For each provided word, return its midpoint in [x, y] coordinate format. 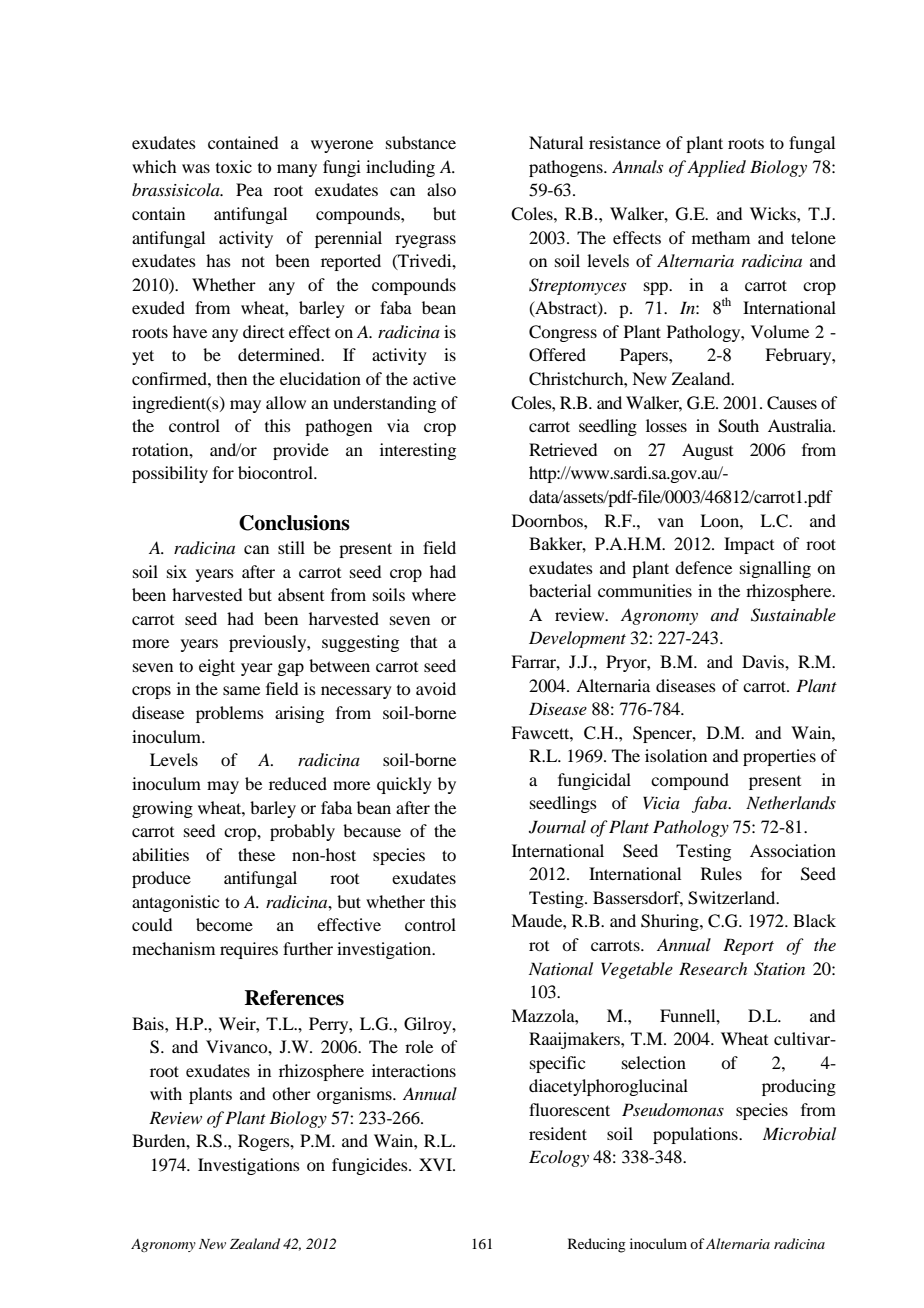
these [256, 854]
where [434, 594]
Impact [749, 545]
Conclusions [294, 523]
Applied [716, 168]
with [166, 1093]
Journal [557, 827]
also [441, 189]
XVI [436, 1164]
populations [696, 1135]
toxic [234, 166]
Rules [721, 873]
